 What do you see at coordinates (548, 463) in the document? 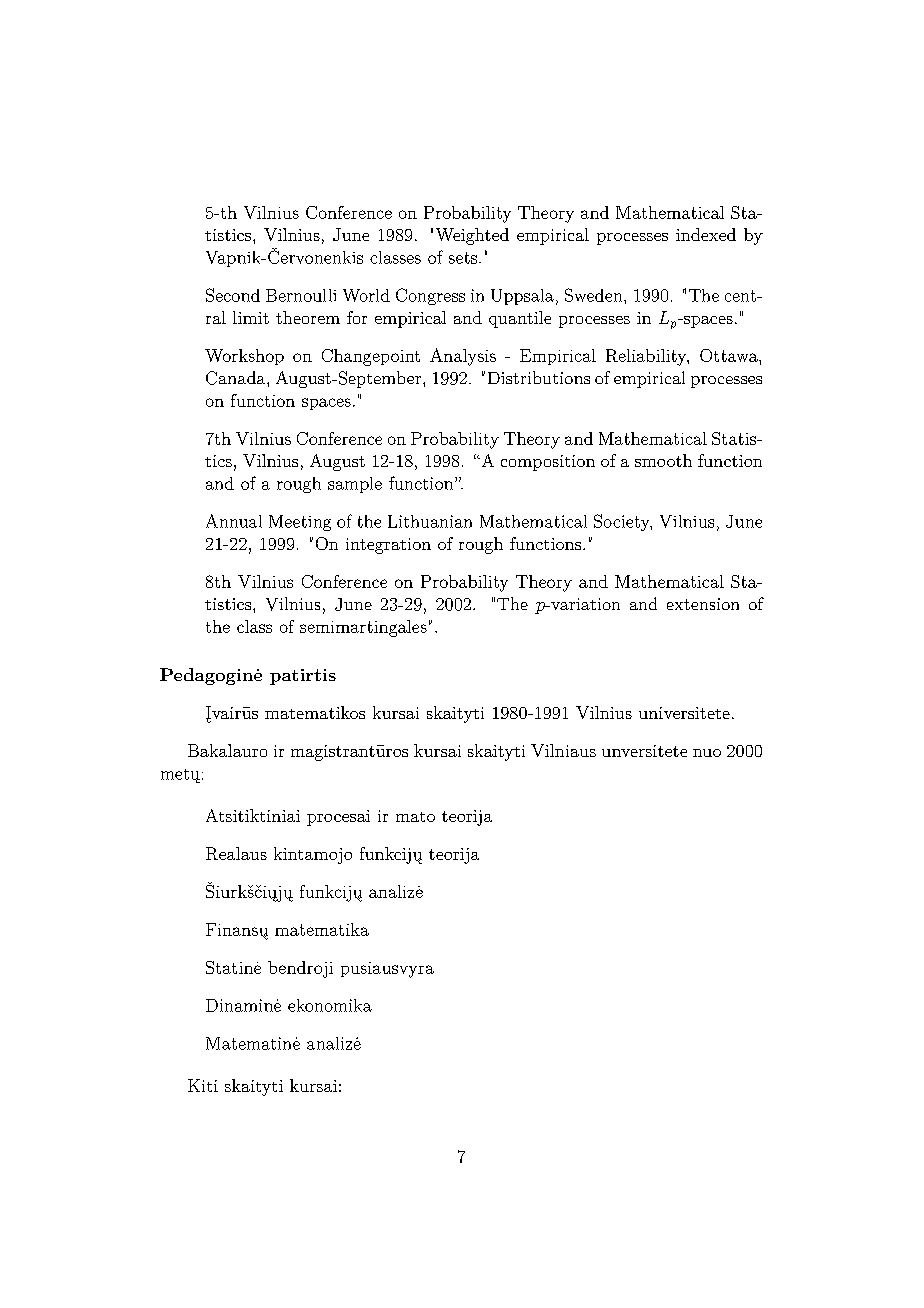
I see `composition` at bounding box center [548, 463].
